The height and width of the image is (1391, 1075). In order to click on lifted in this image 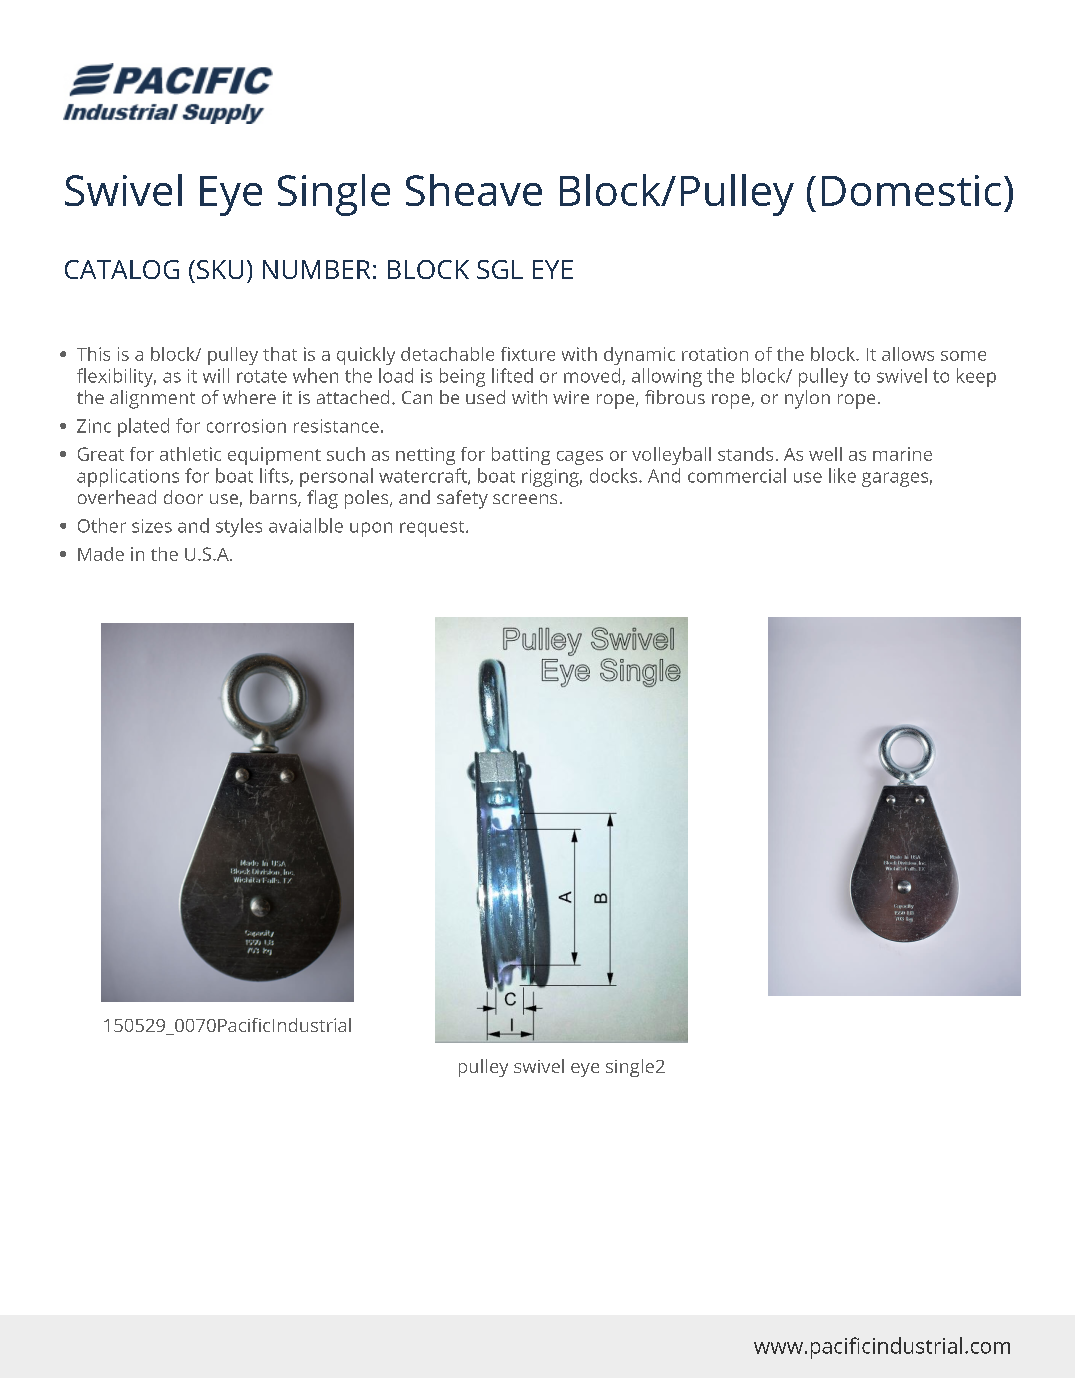, I will do `click(512, 375)`.
